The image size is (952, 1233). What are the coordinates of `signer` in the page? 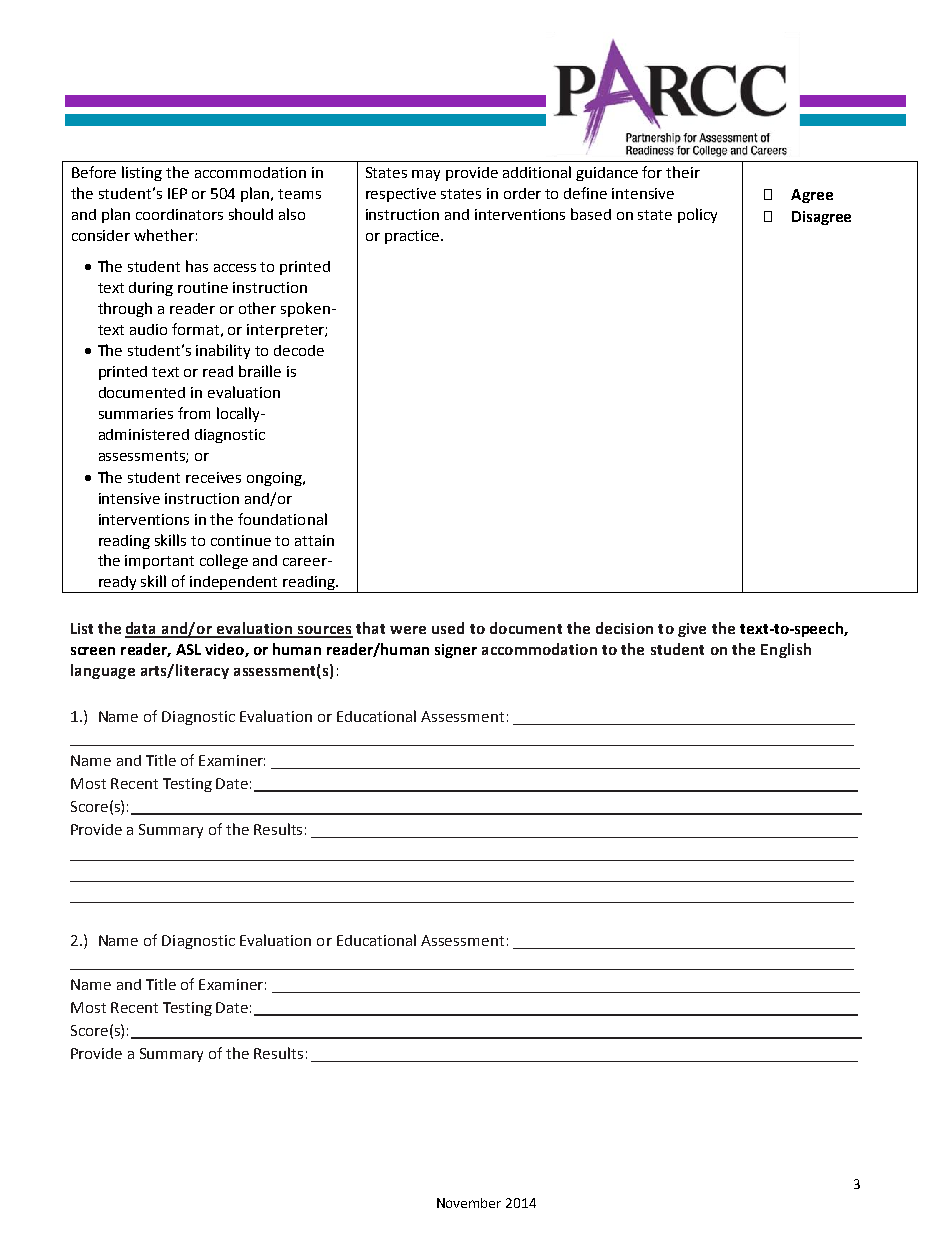 It's located at (456, 651).
